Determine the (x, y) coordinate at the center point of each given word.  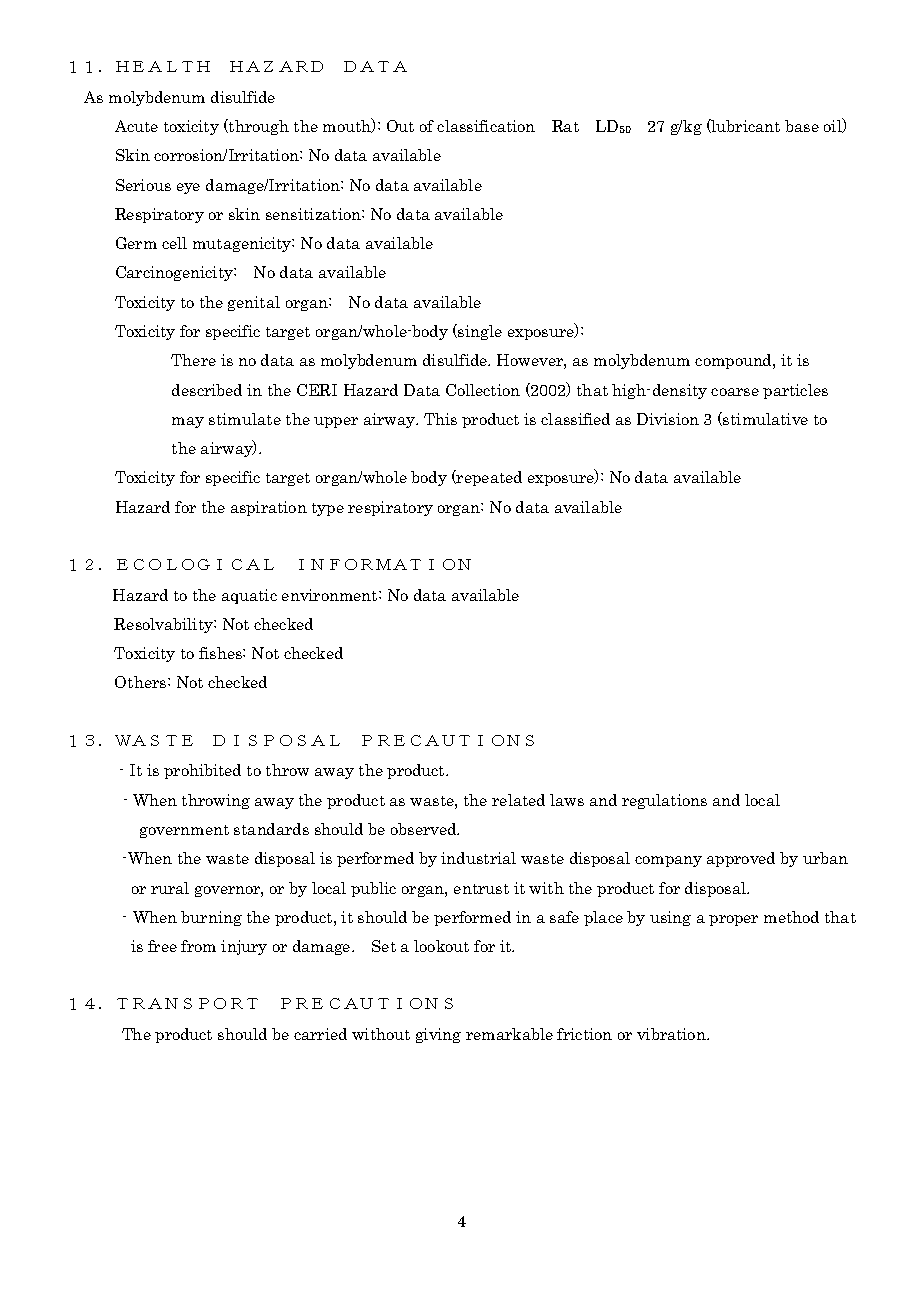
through (258, 127)
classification (486, 126)
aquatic (249, 596)
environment (331, 595)
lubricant (745, 126)
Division (668, 419)
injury (244, 947)
